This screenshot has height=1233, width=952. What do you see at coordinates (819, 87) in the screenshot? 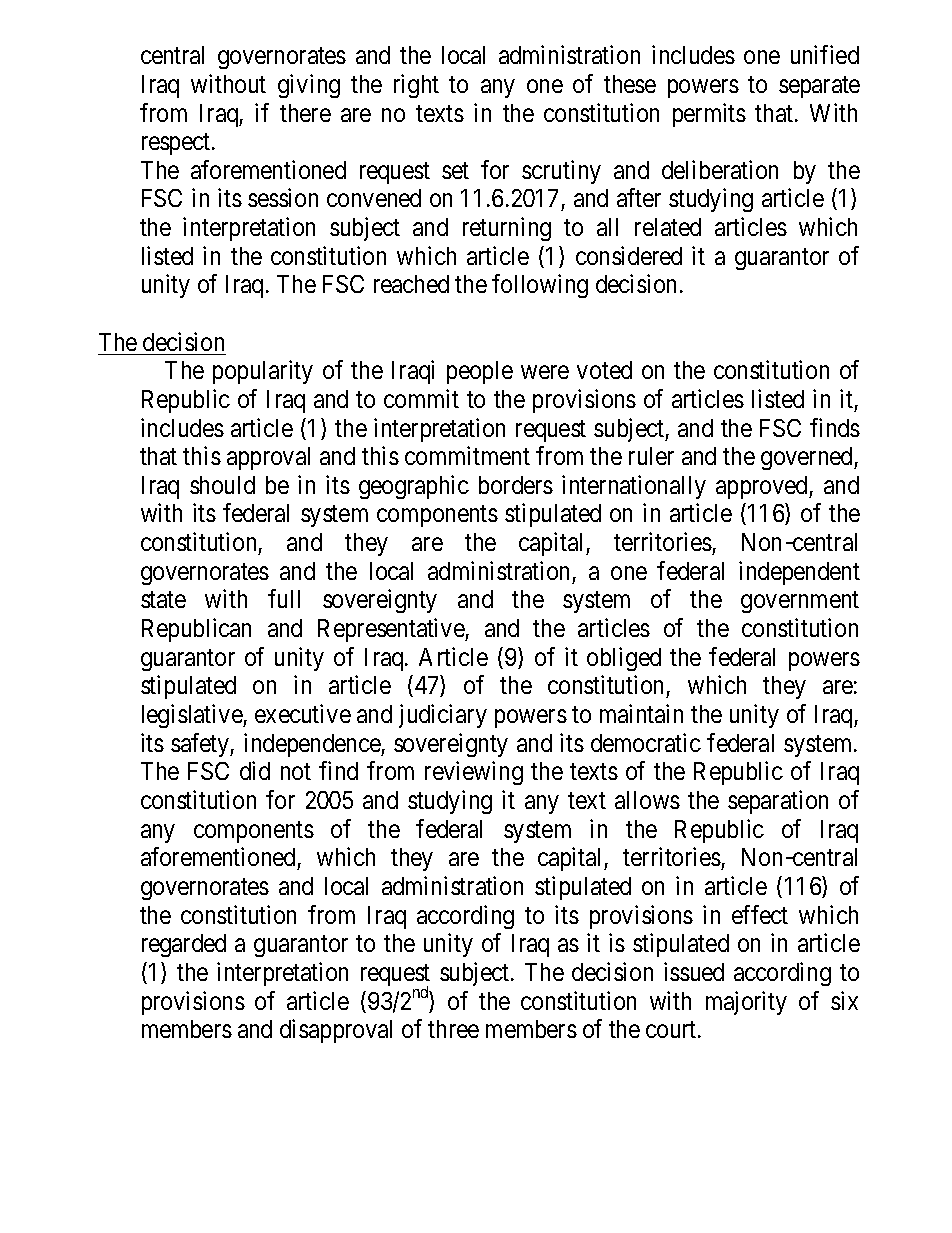
I see `separate` at bounding box center [819, 87].
